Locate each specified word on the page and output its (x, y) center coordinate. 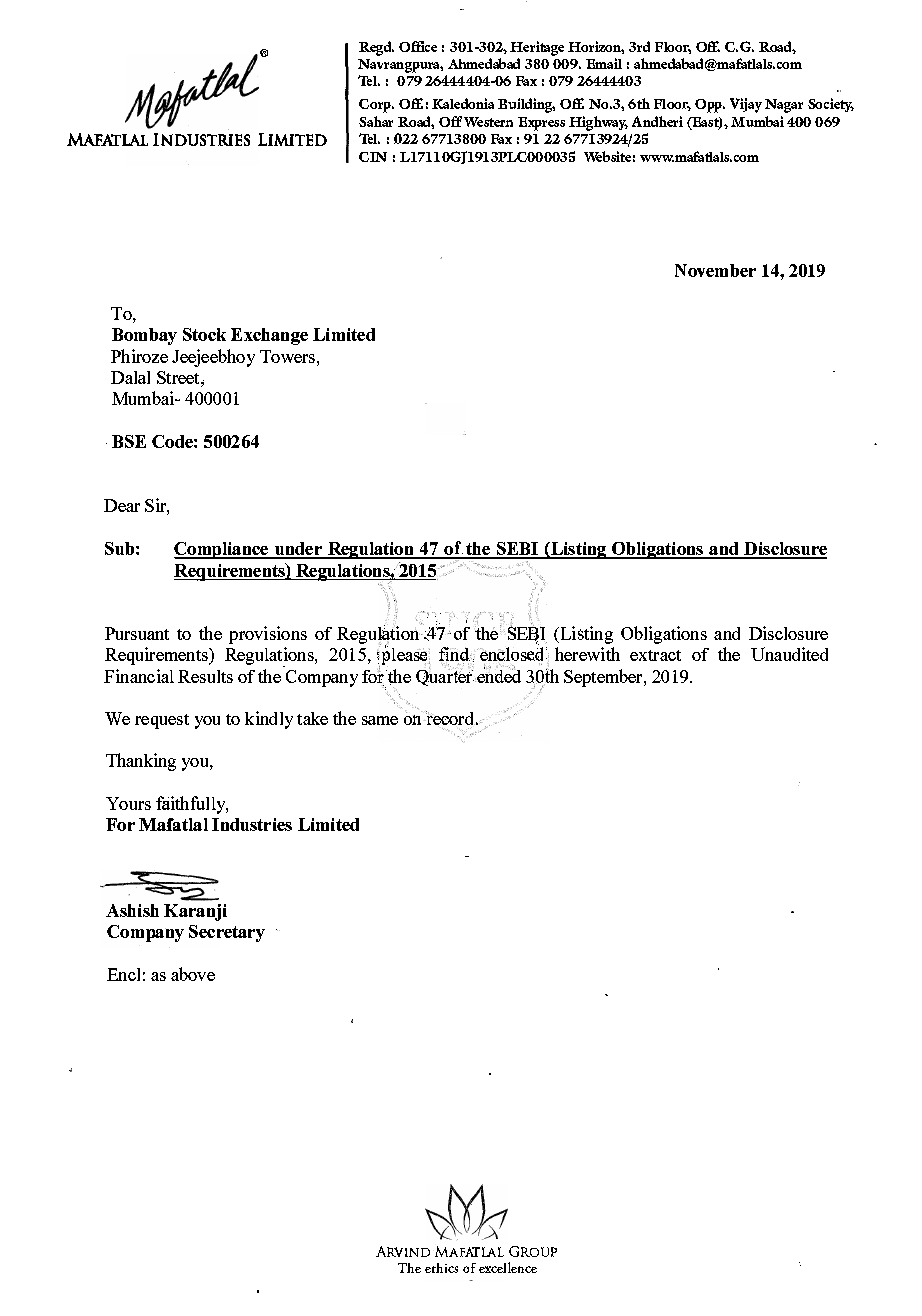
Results (205, 676)
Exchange (269, 336)
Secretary (227, 933)
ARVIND (403, 1251)
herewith (587, 654)
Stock (204, 334)
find (455, 655)
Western (488, 122)
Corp (376, 106)
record (449, 719)
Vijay (746, 105)
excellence (508, 1267)
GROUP (533, 1251)
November (715, 270)
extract (655, 655)
